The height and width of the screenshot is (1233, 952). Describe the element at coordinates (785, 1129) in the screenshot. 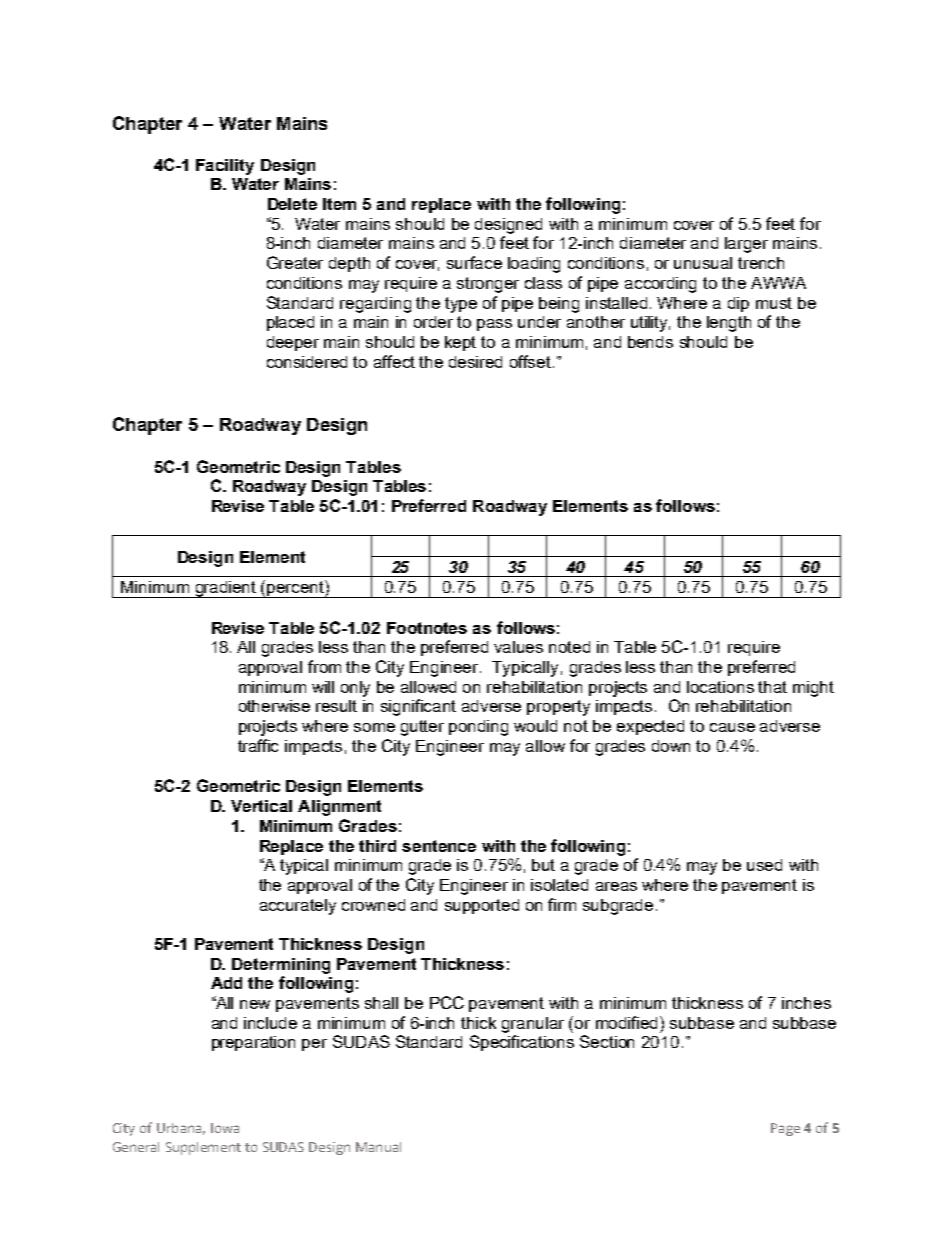

I see `Page` at that location.
